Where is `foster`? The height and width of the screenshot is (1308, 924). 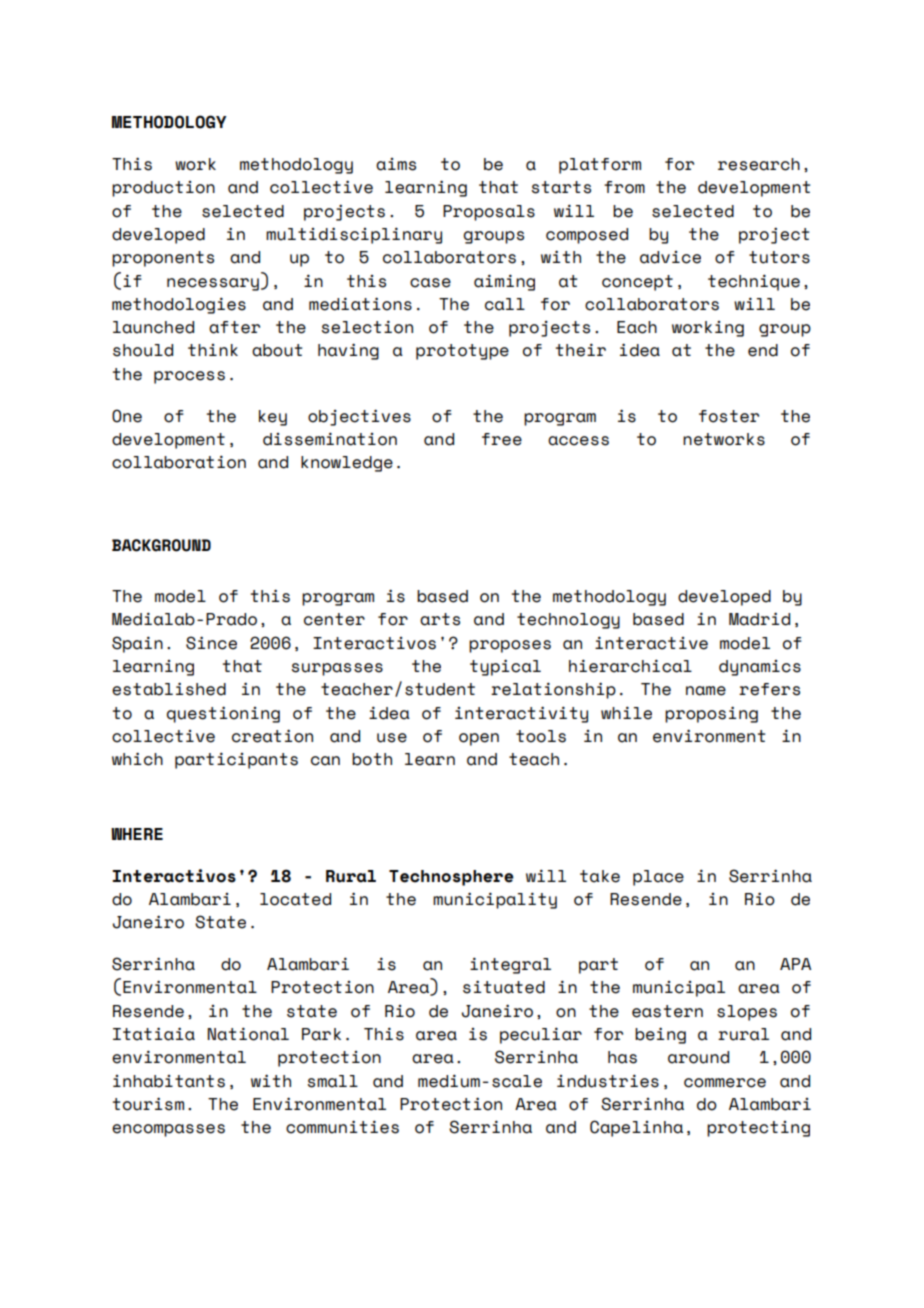
foster is located at coordinates (729, 416).
